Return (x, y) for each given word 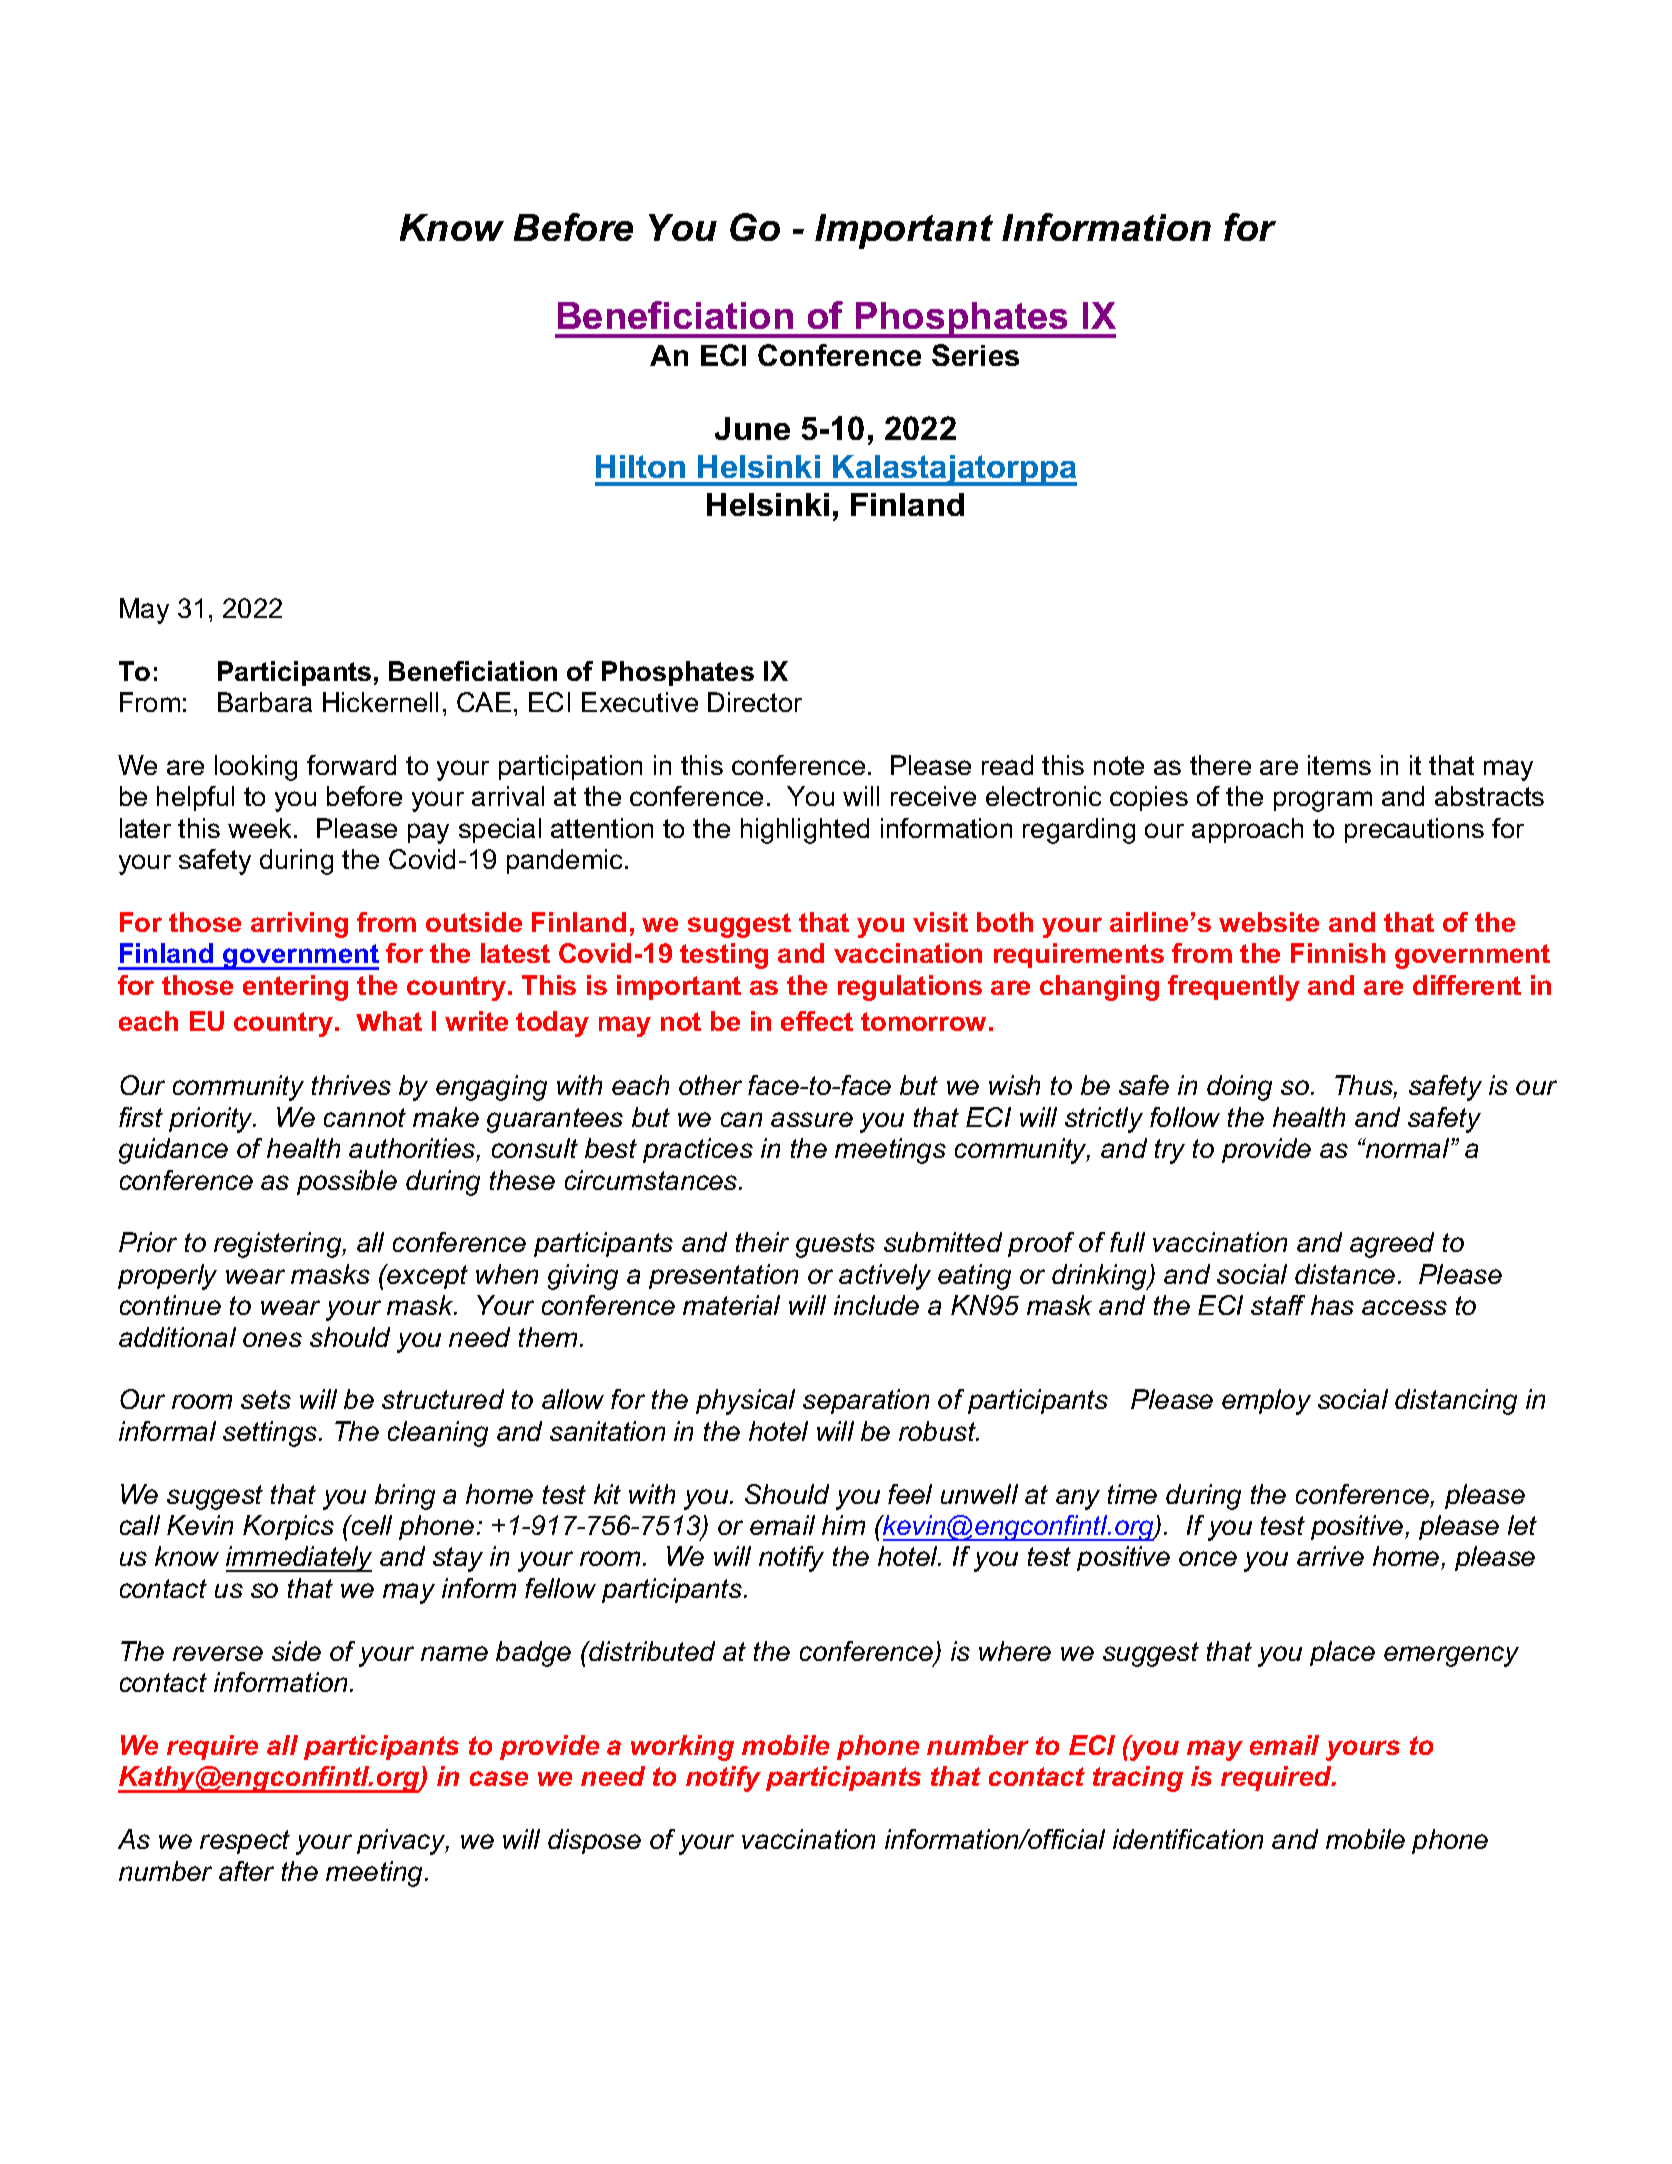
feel (910, 1494)
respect (245, 1842)
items (1339, 765)
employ (1266, 1402)
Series (975, 355)
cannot (365, 1117)
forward (351, 765)
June (752, 428)
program (1323, 801)
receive (933, 796)
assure (812, 1119)
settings (271, 1434)
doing (1239, 1088)
